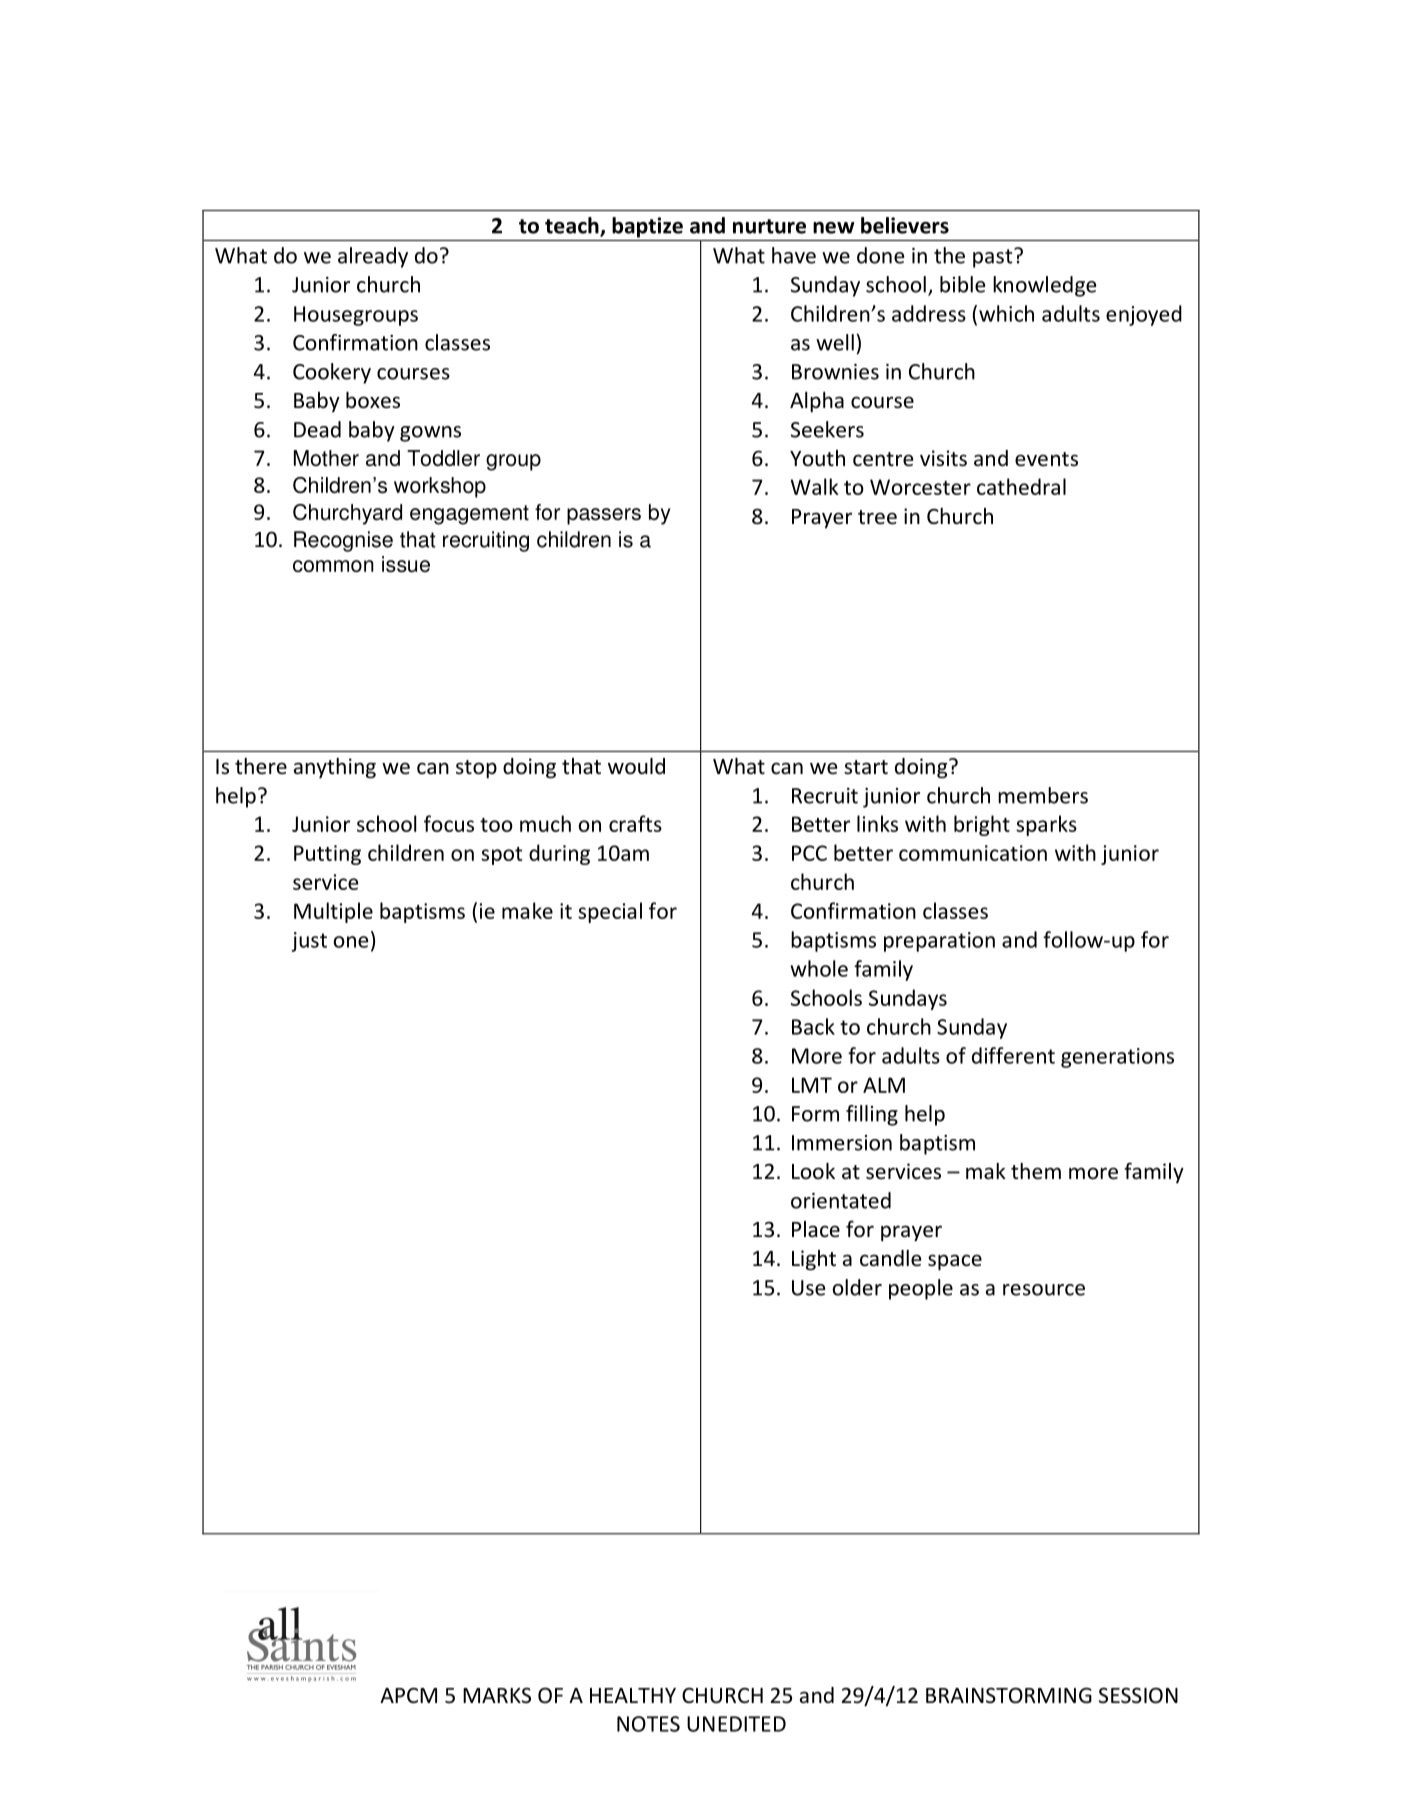  Describe the element at coordinates (497, 1695) in the page. I see `MARKS` at that location.
